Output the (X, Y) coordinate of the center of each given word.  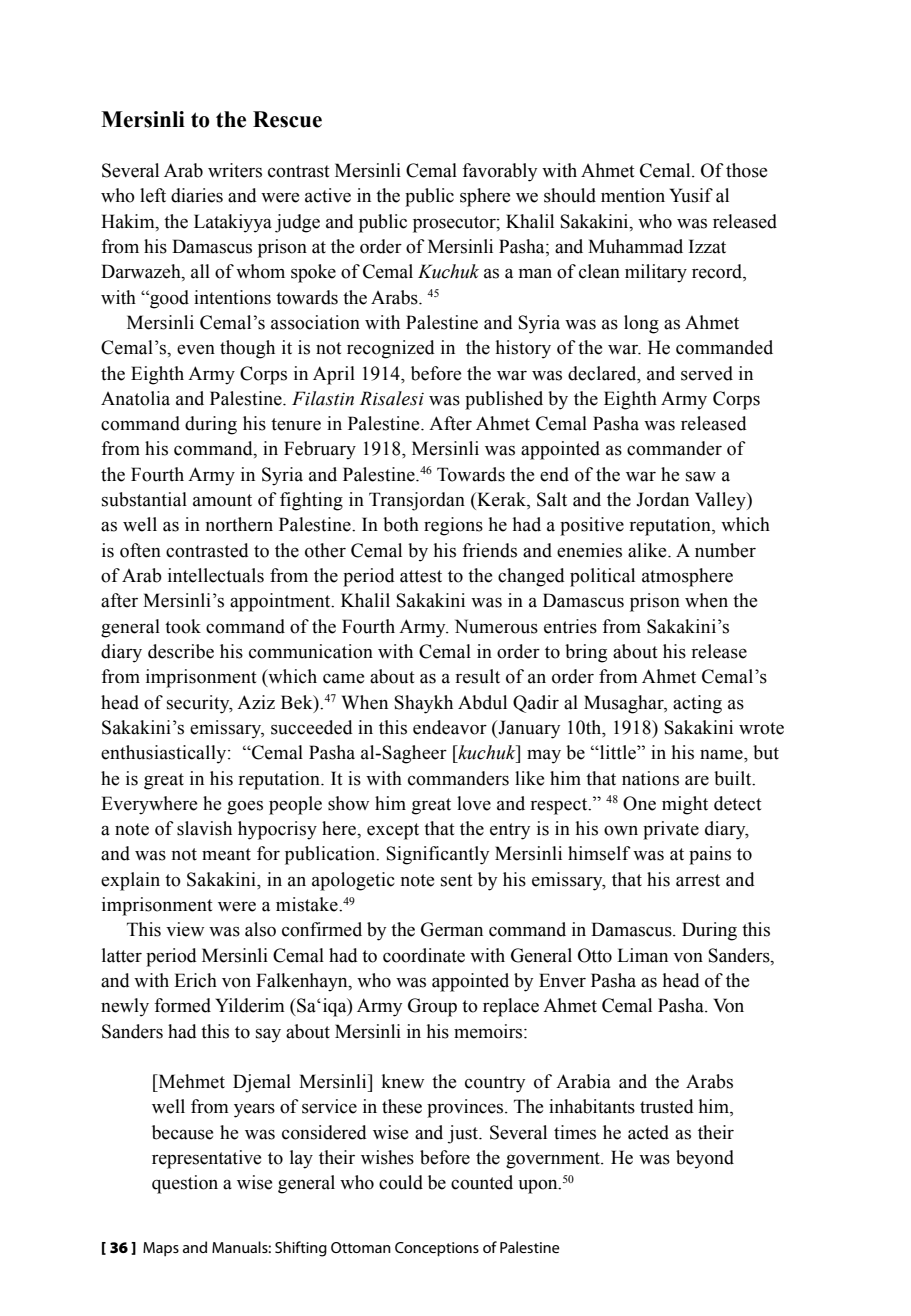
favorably (499, 172)
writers (235, 170)
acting (697, 704)
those (746, 170)
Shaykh (424, 704)
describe (181, 651)
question (185, 1184)
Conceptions (437, 1249)
